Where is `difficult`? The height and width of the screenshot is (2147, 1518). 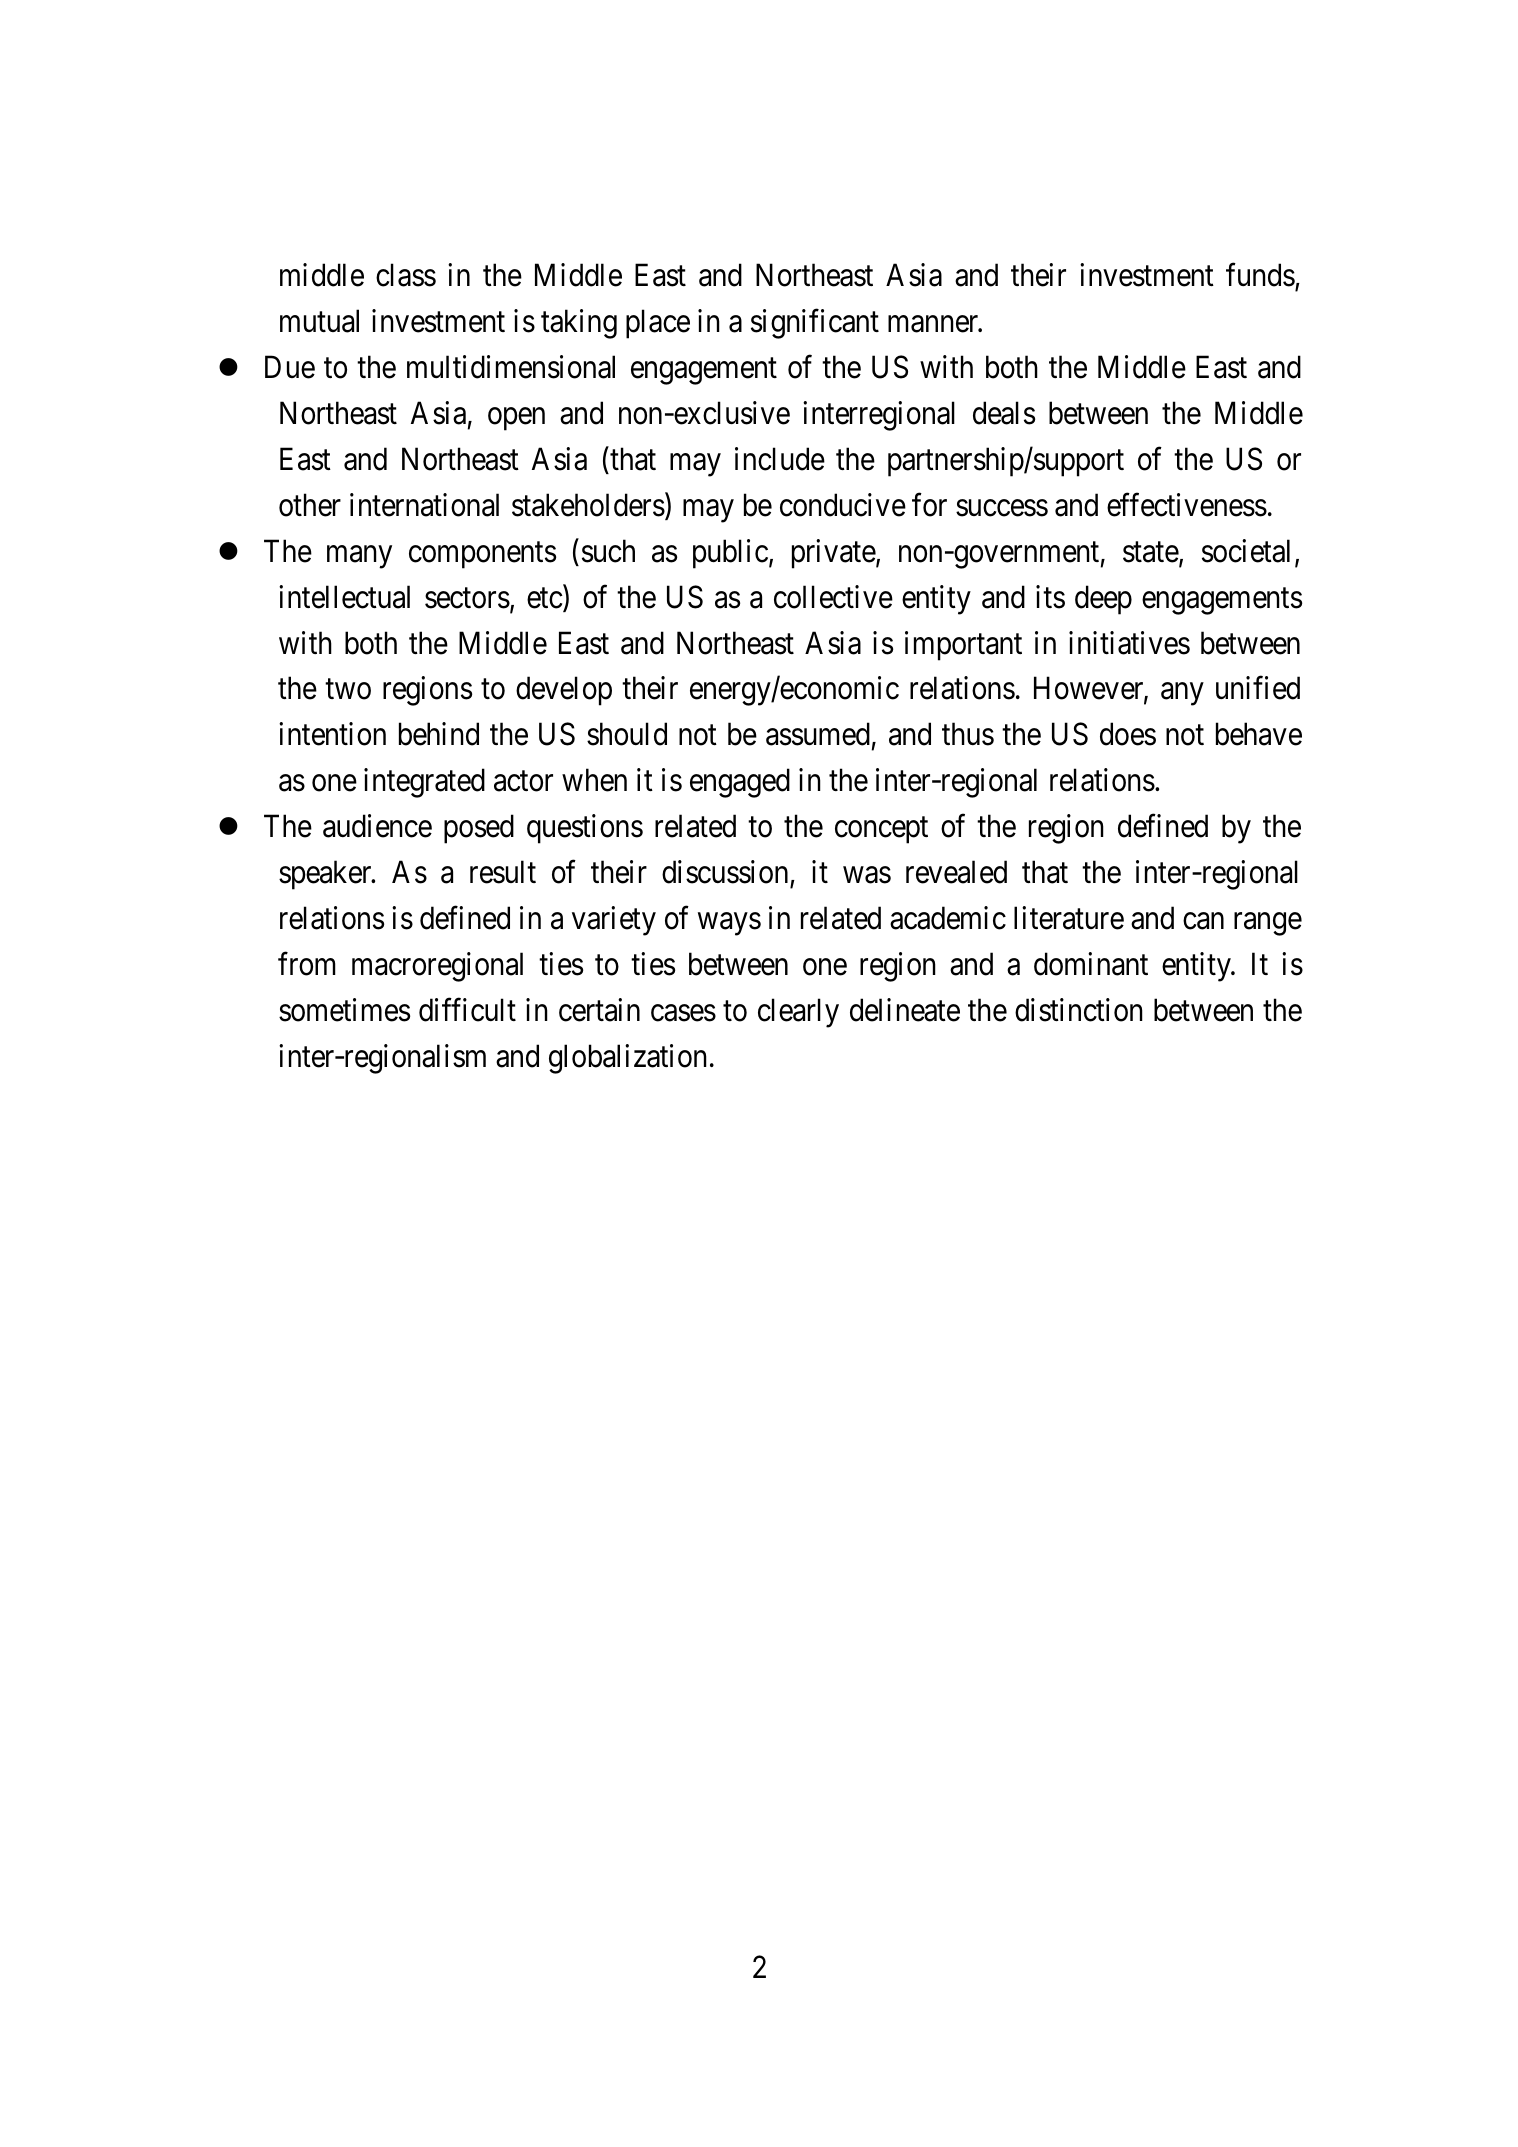 difficult is located at coordinates (467, 1010).
